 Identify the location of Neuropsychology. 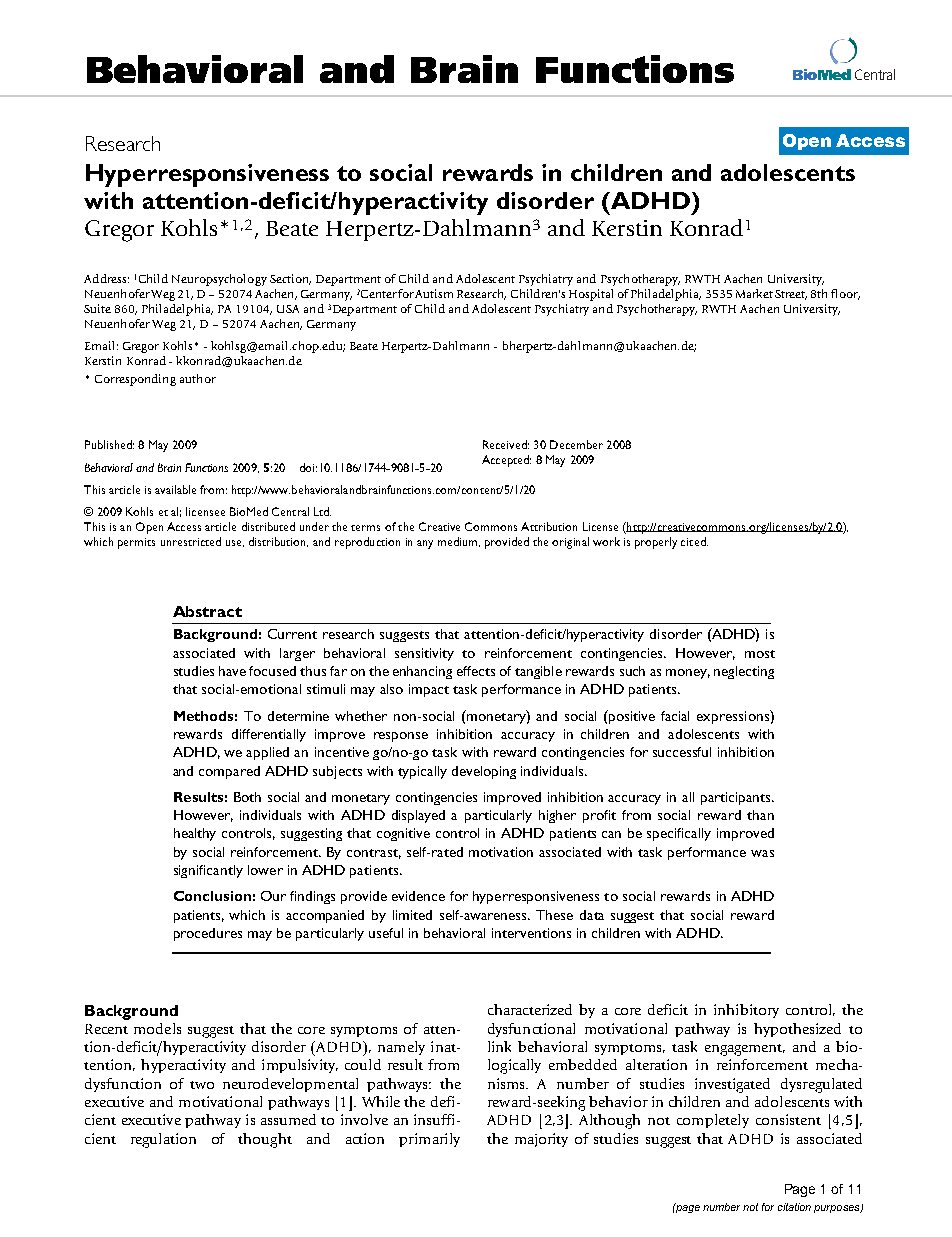
(219, 280).
